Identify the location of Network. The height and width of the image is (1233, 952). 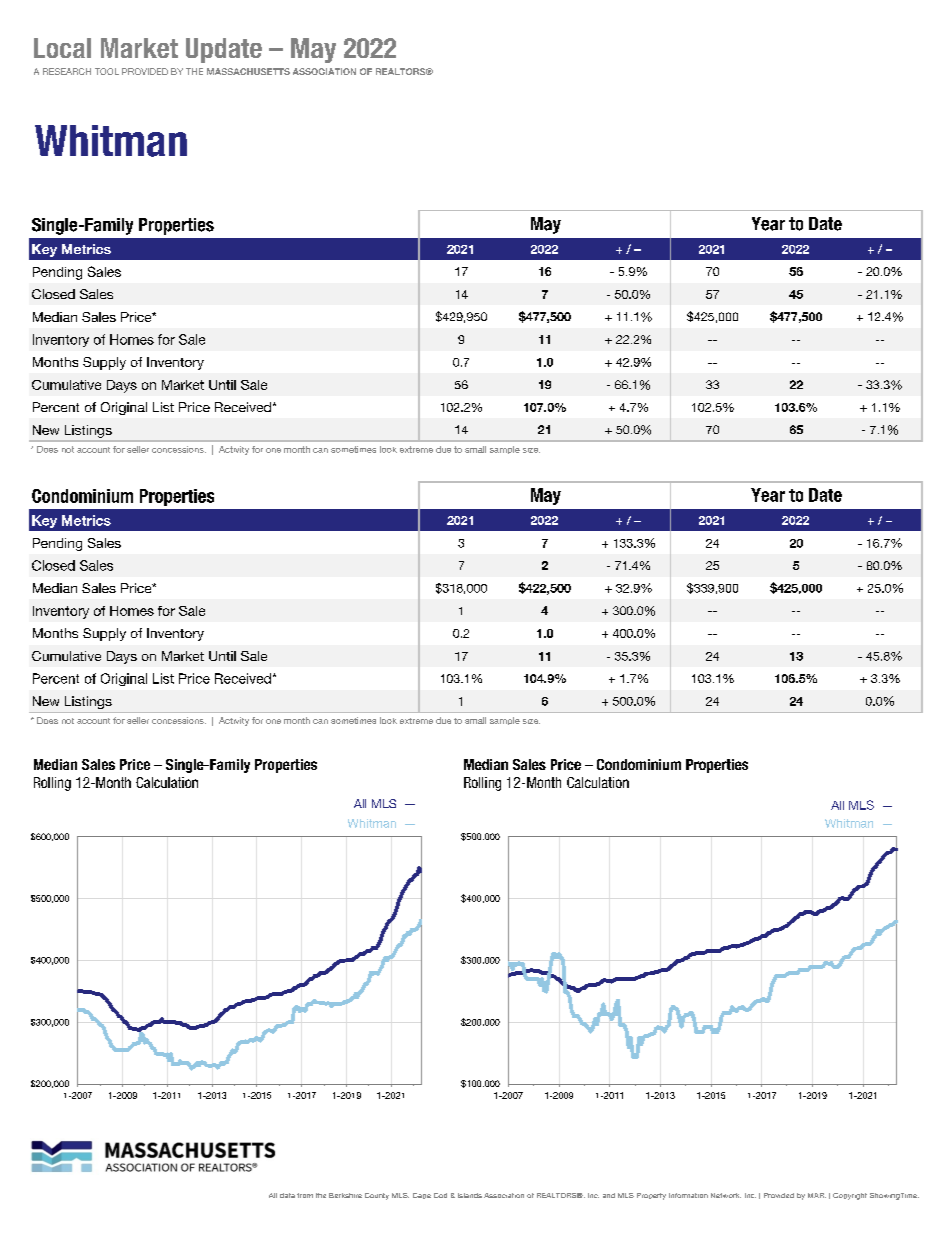
(726, 1195).
